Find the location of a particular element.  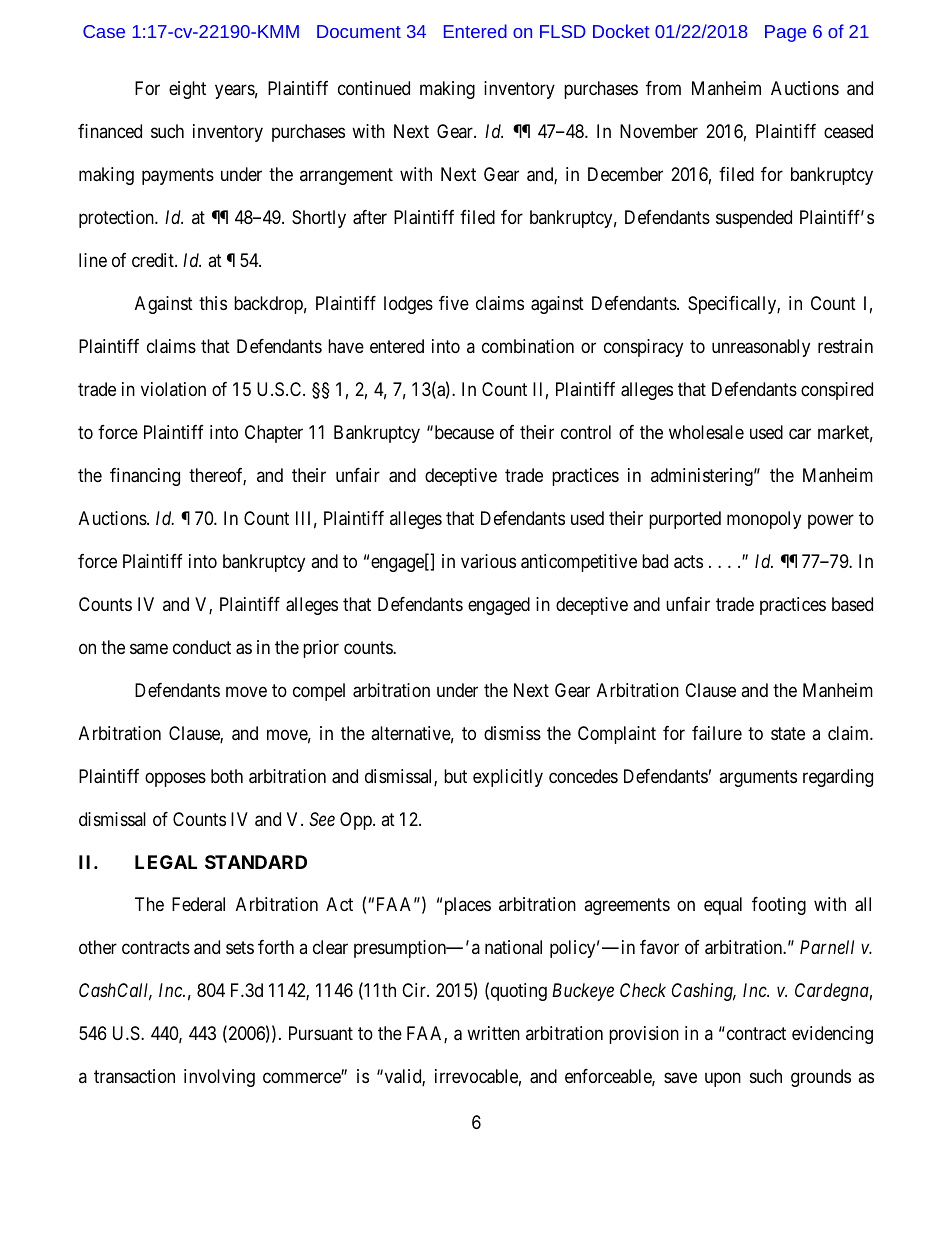

Page is located at coordinates (785, 33).
